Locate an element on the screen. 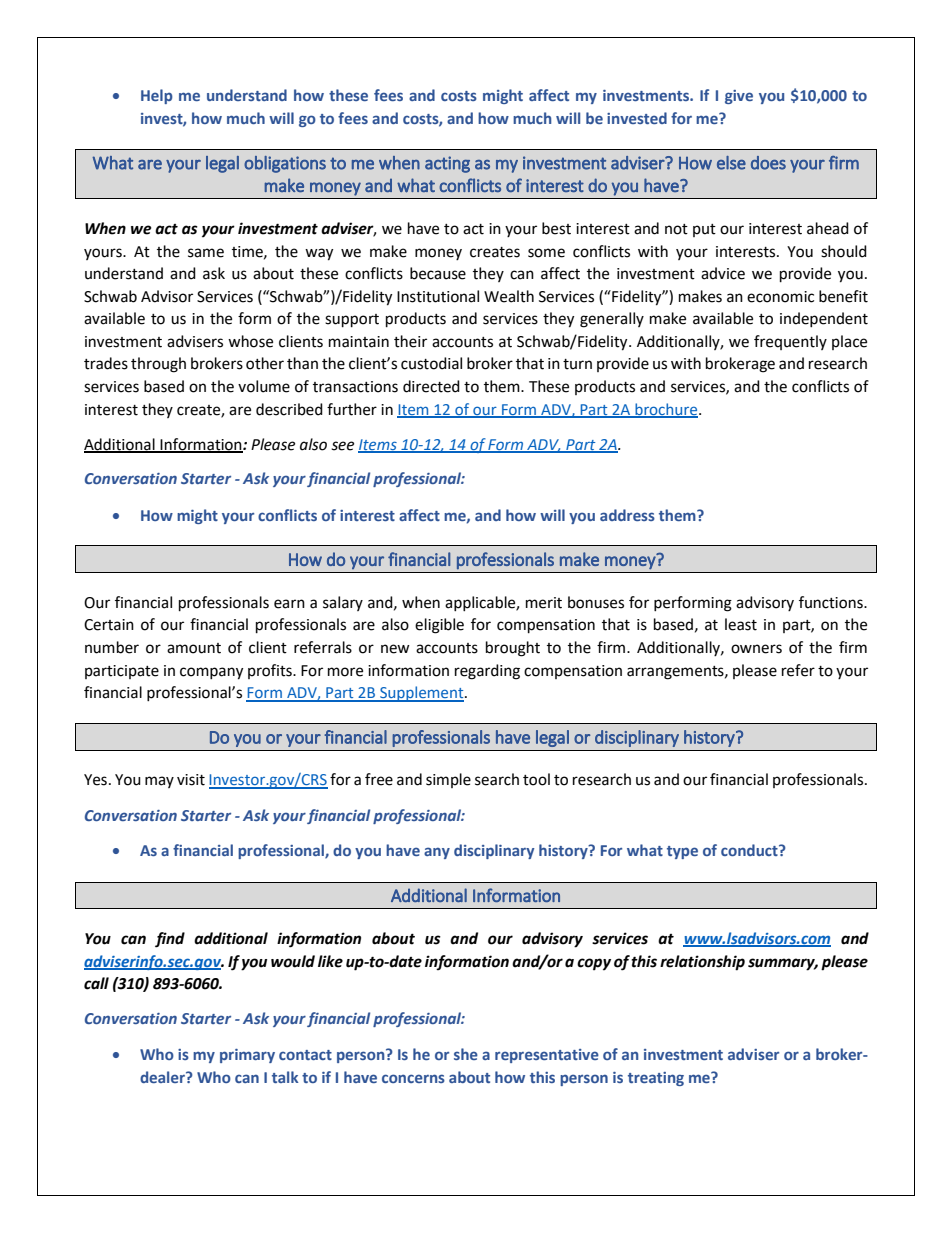  primary is located at coordinates (247, 1056).
